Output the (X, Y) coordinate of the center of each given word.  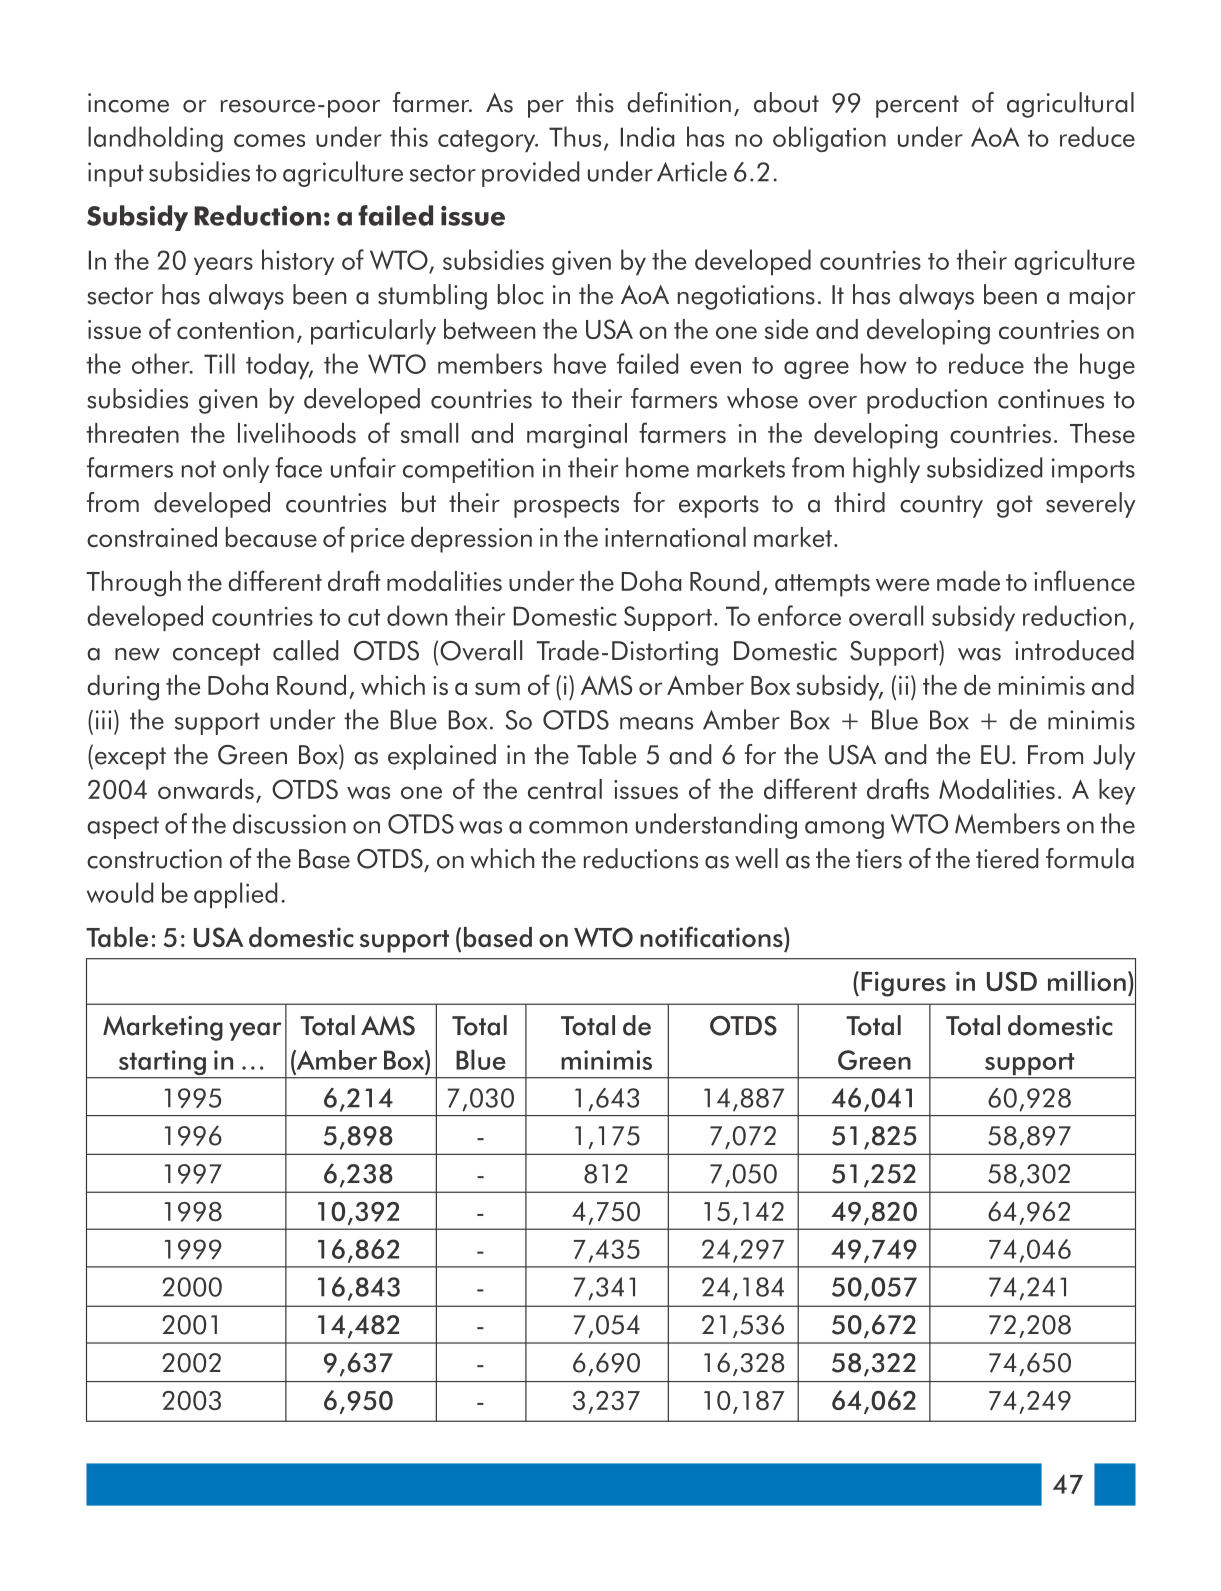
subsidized (984, 467)
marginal (577, 436)
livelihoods (297, 433)
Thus (575, 136)
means (656, 723)
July (1114, 757)
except (130, 758)
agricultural (1070, 105)
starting (162, 1064)
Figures (903, 984)
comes (269, 140)
